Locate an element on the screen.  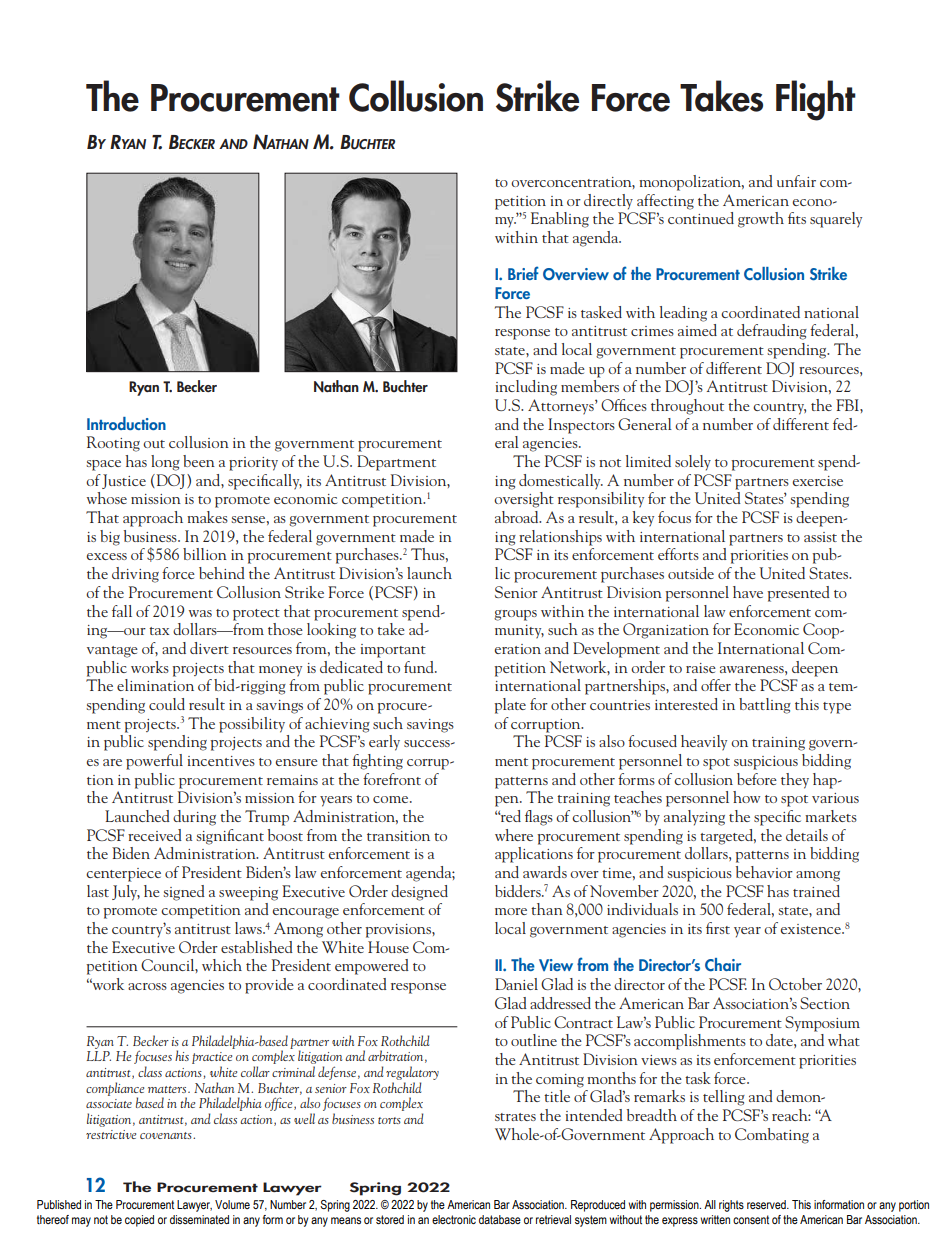
Flight is located at coordinates (816, 100).
